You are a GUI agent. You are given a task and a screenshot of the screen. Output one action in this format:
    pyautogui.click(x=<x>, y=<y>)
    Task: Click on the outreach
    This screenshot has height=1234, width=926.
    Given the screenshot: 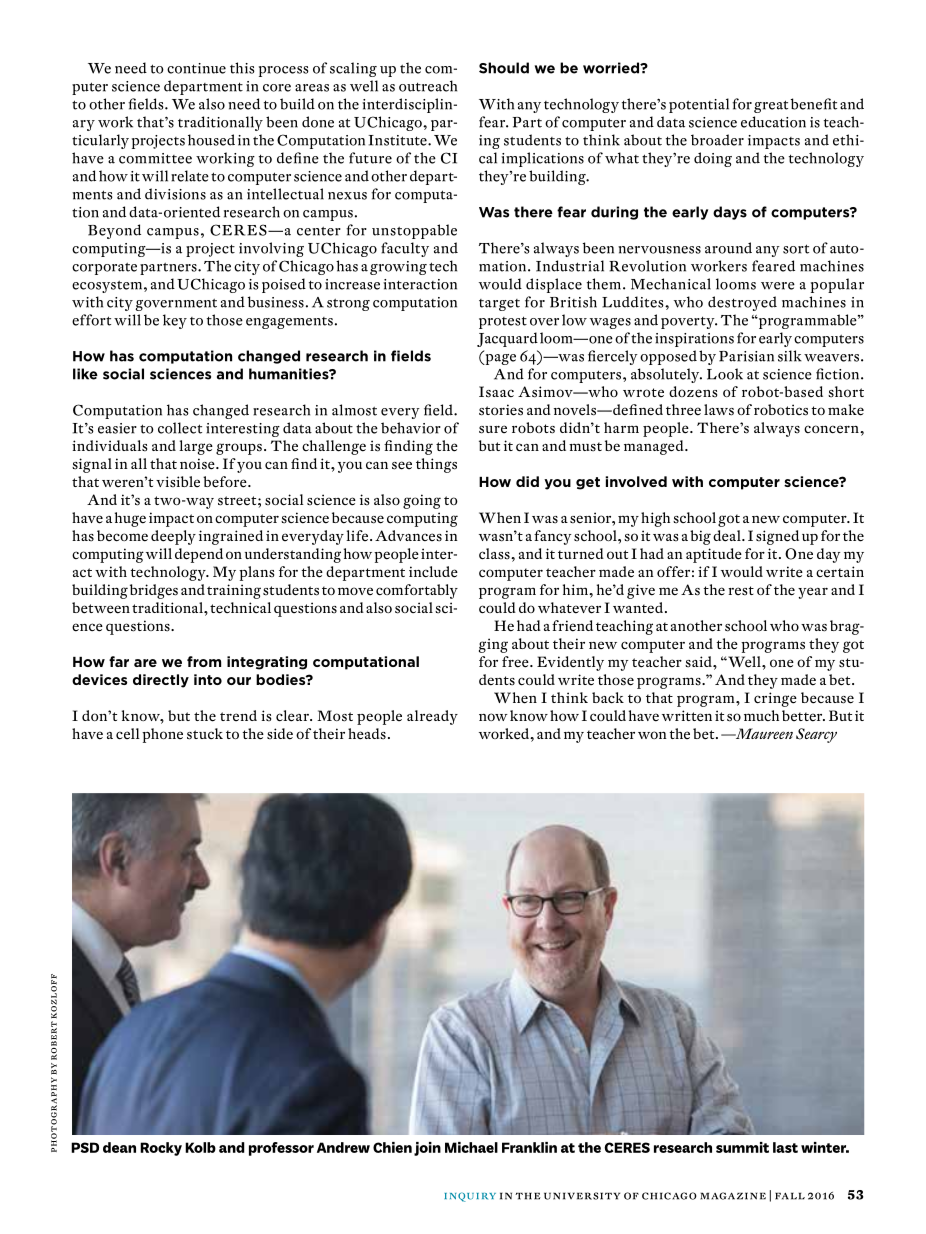 What is the action you would take?
    pyautogui.click(x=428, y=86)
